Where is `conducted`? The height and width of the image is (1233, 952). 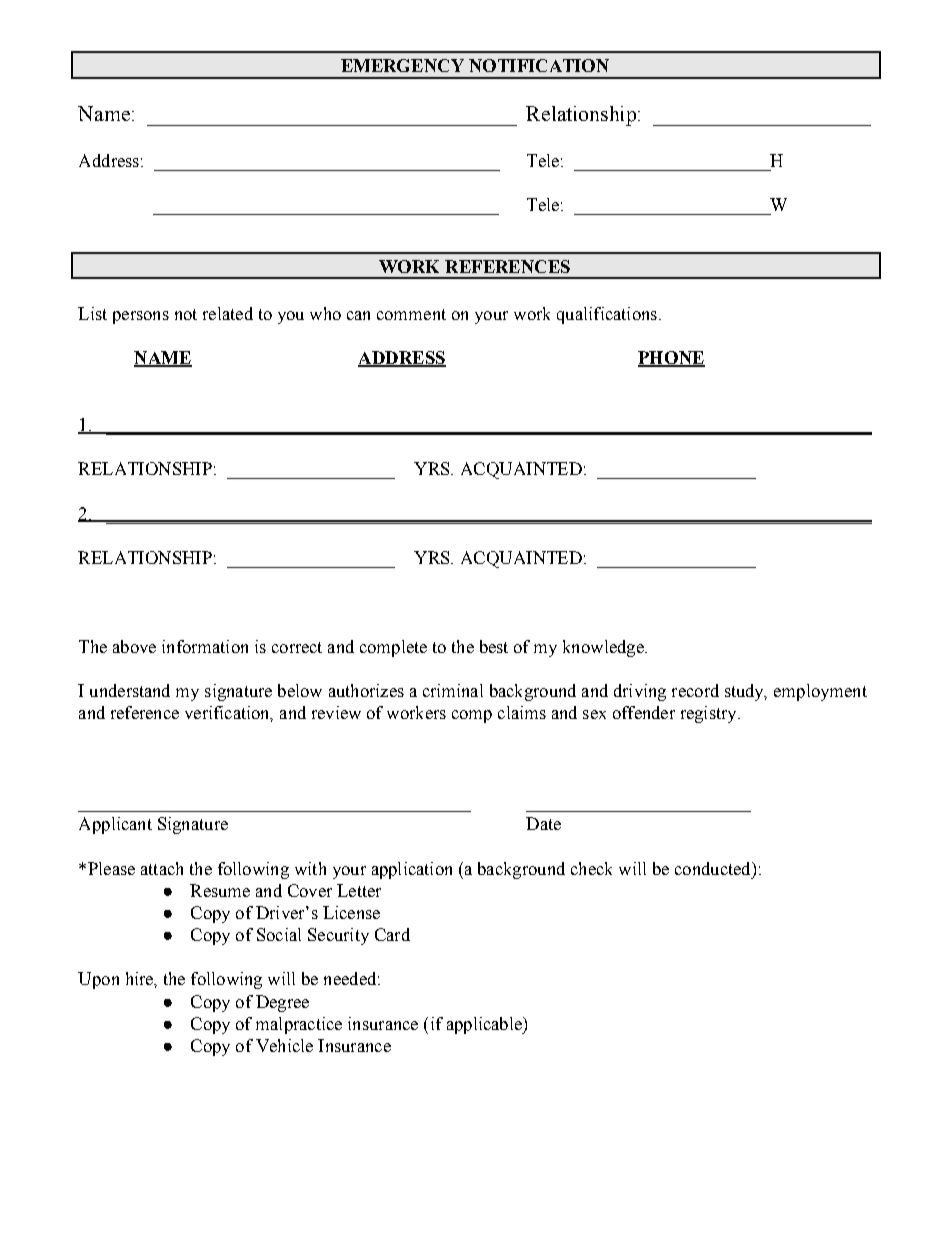
conducted is located at coordinates (714, 868).
